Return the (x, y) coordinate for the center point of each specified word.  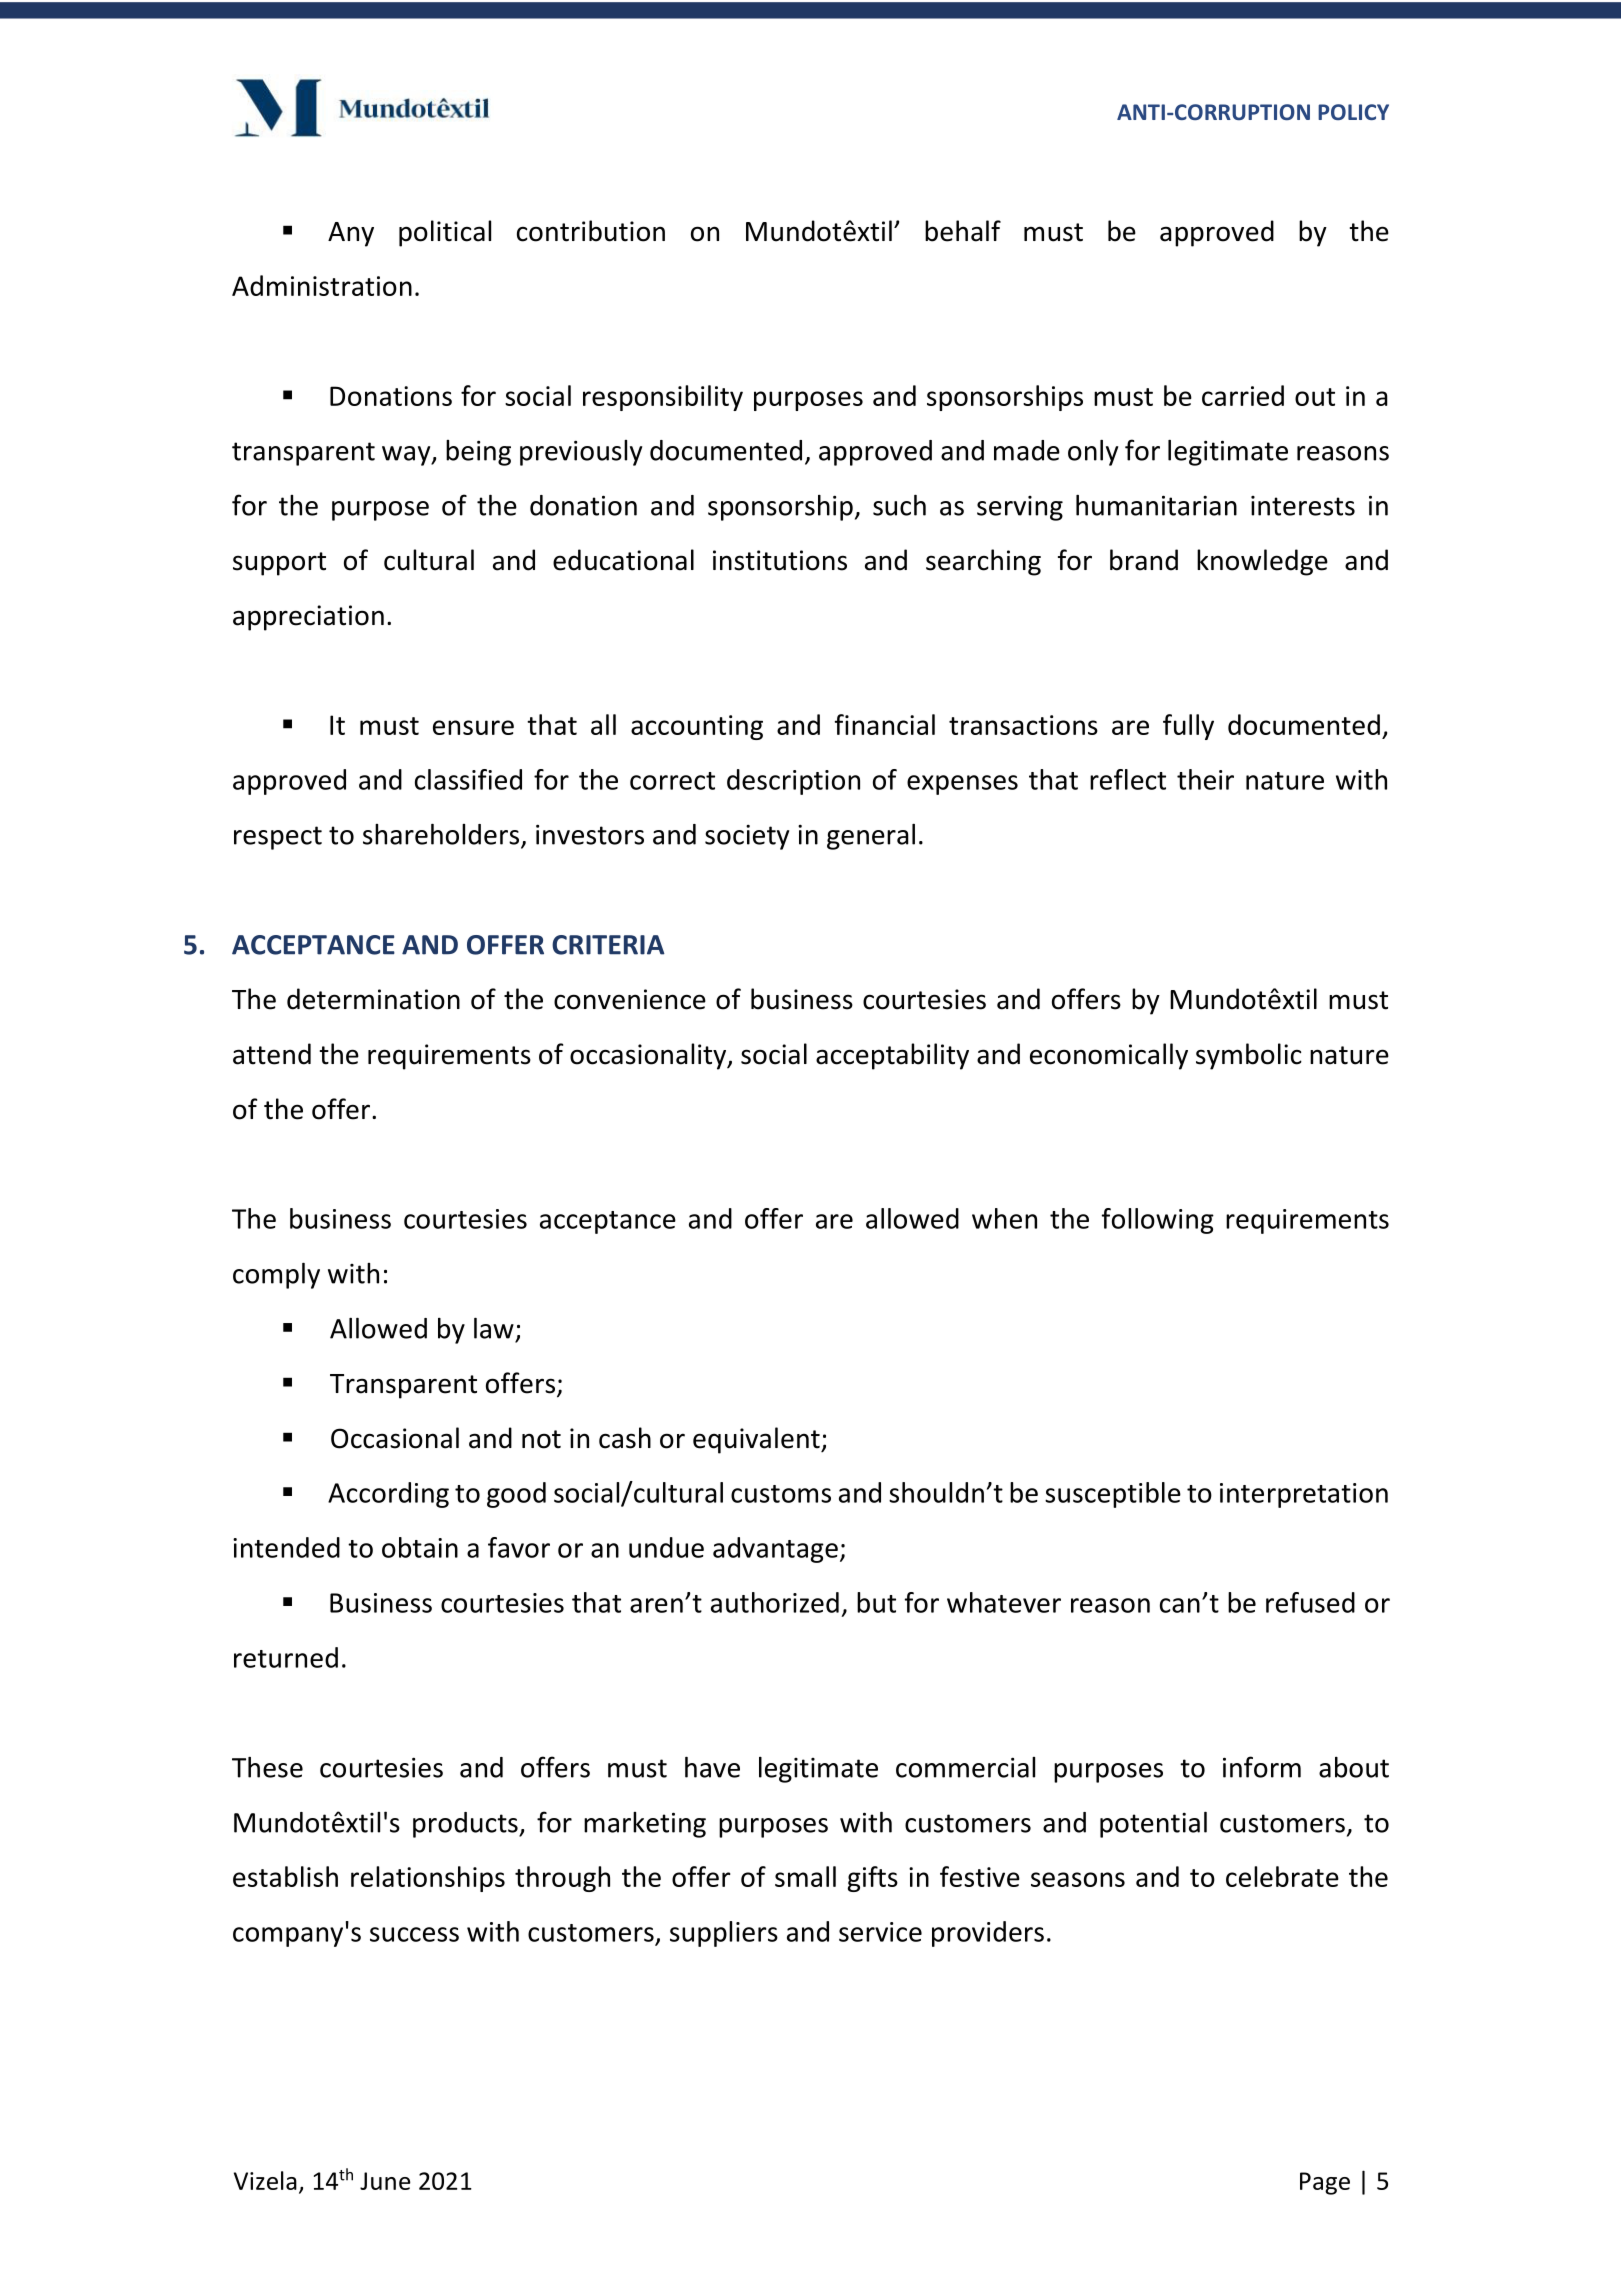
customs (781, 1494)
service (880, 1932)
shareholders (441, 834)
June (385, 2181)
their (1205, 779)
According (388, 1495)
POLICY (1353, 112)
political (445, 233)
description (793, 782)
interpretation (1304, 1495)
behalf (963, 231)
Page (1325, 2183)
